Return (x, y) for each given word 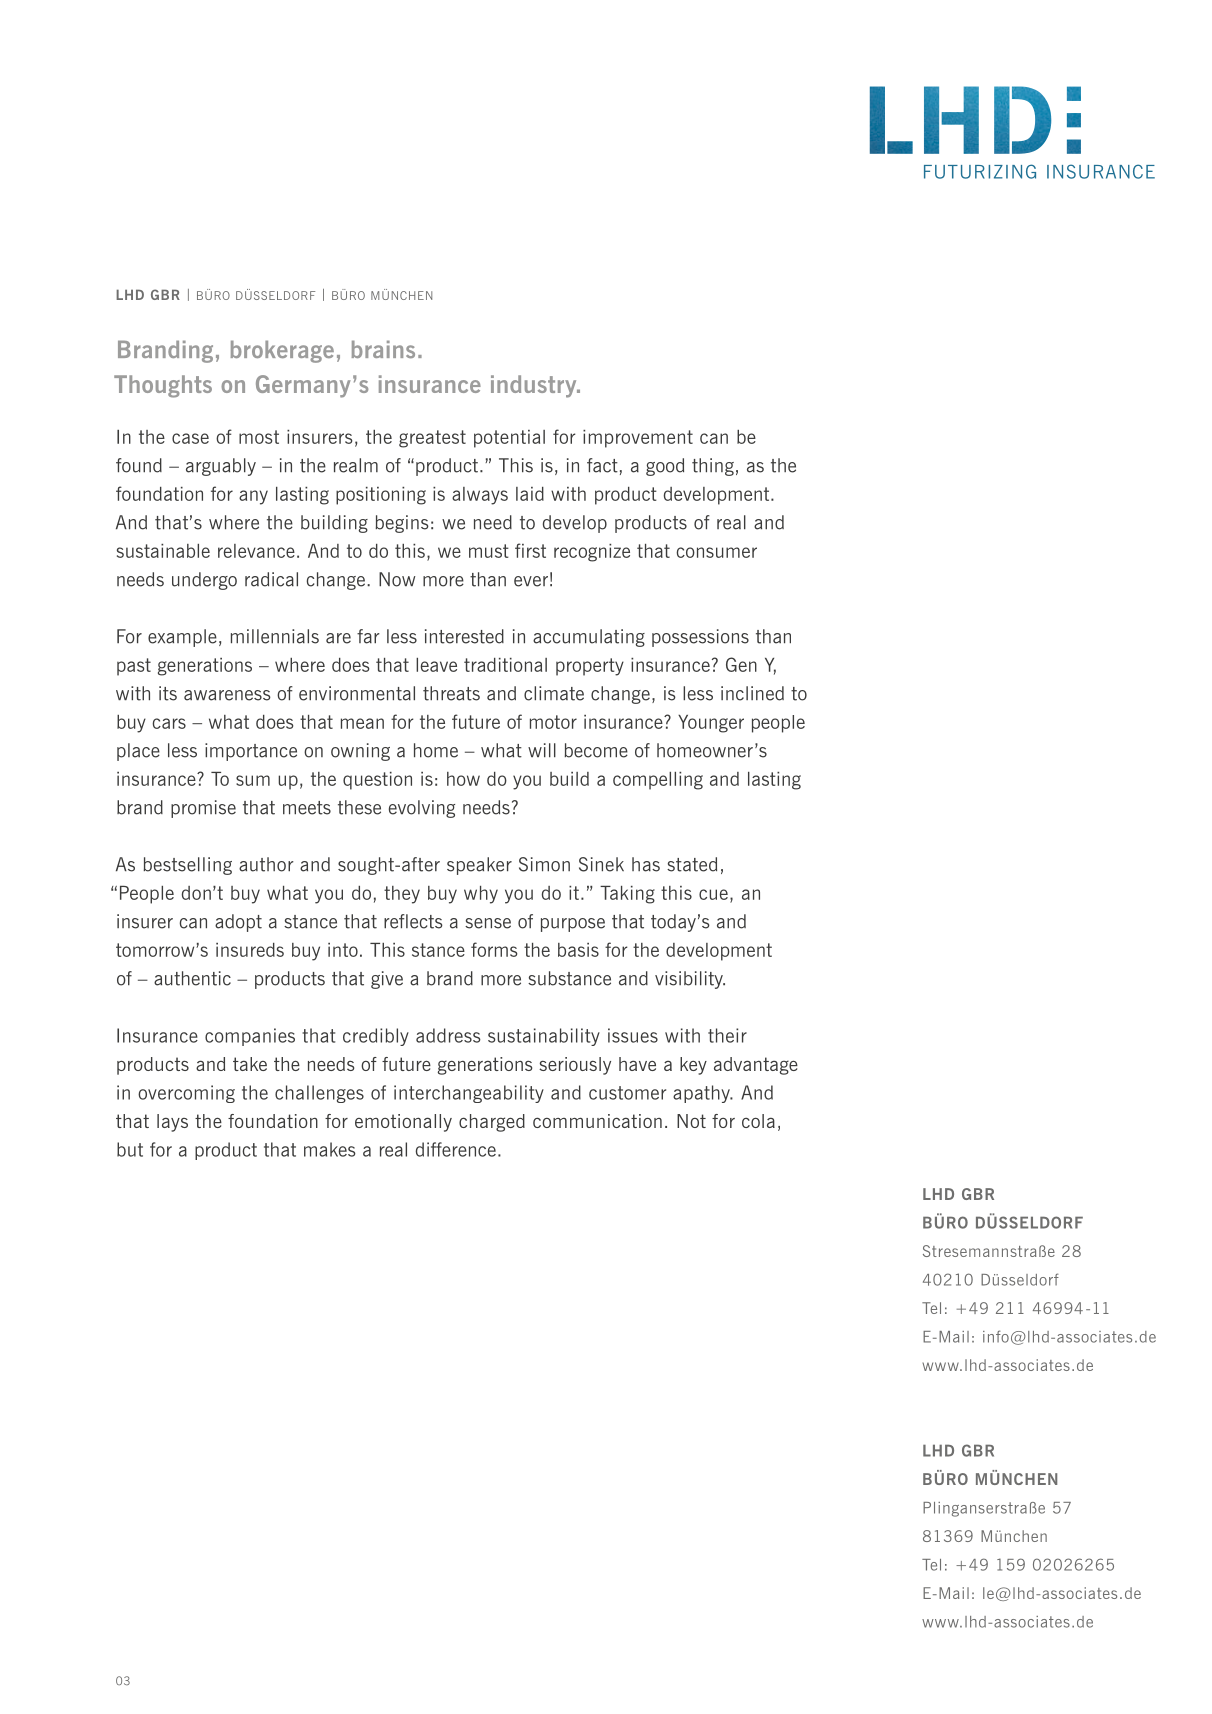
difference (456, 1149)
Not (691, 1121)
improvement (638, 439)
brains (383, 349)
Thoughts (163, 386)
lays (172, 1123)
